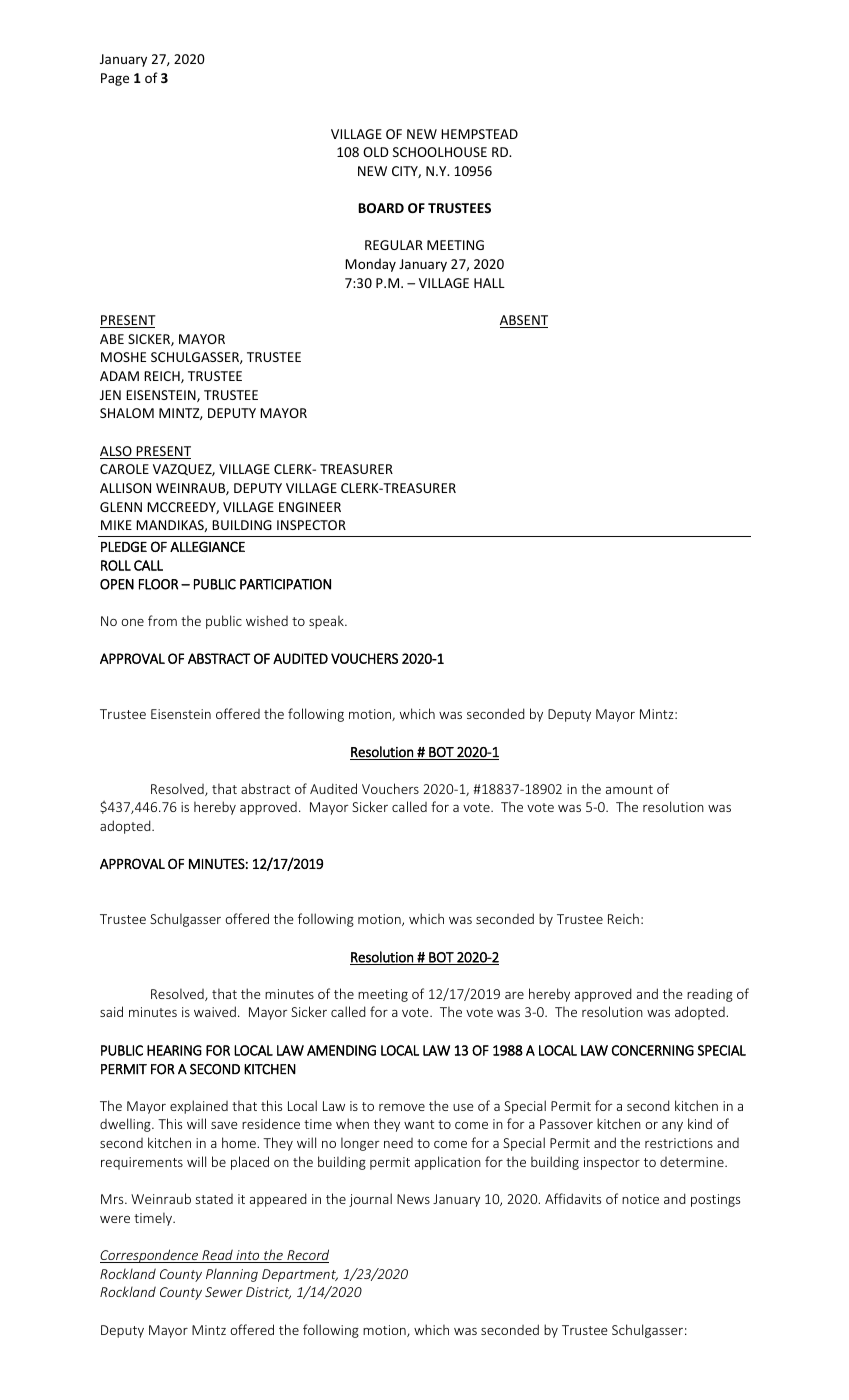 The image size is (849, 1400). I want to click on HALL, so click(489, 283).
